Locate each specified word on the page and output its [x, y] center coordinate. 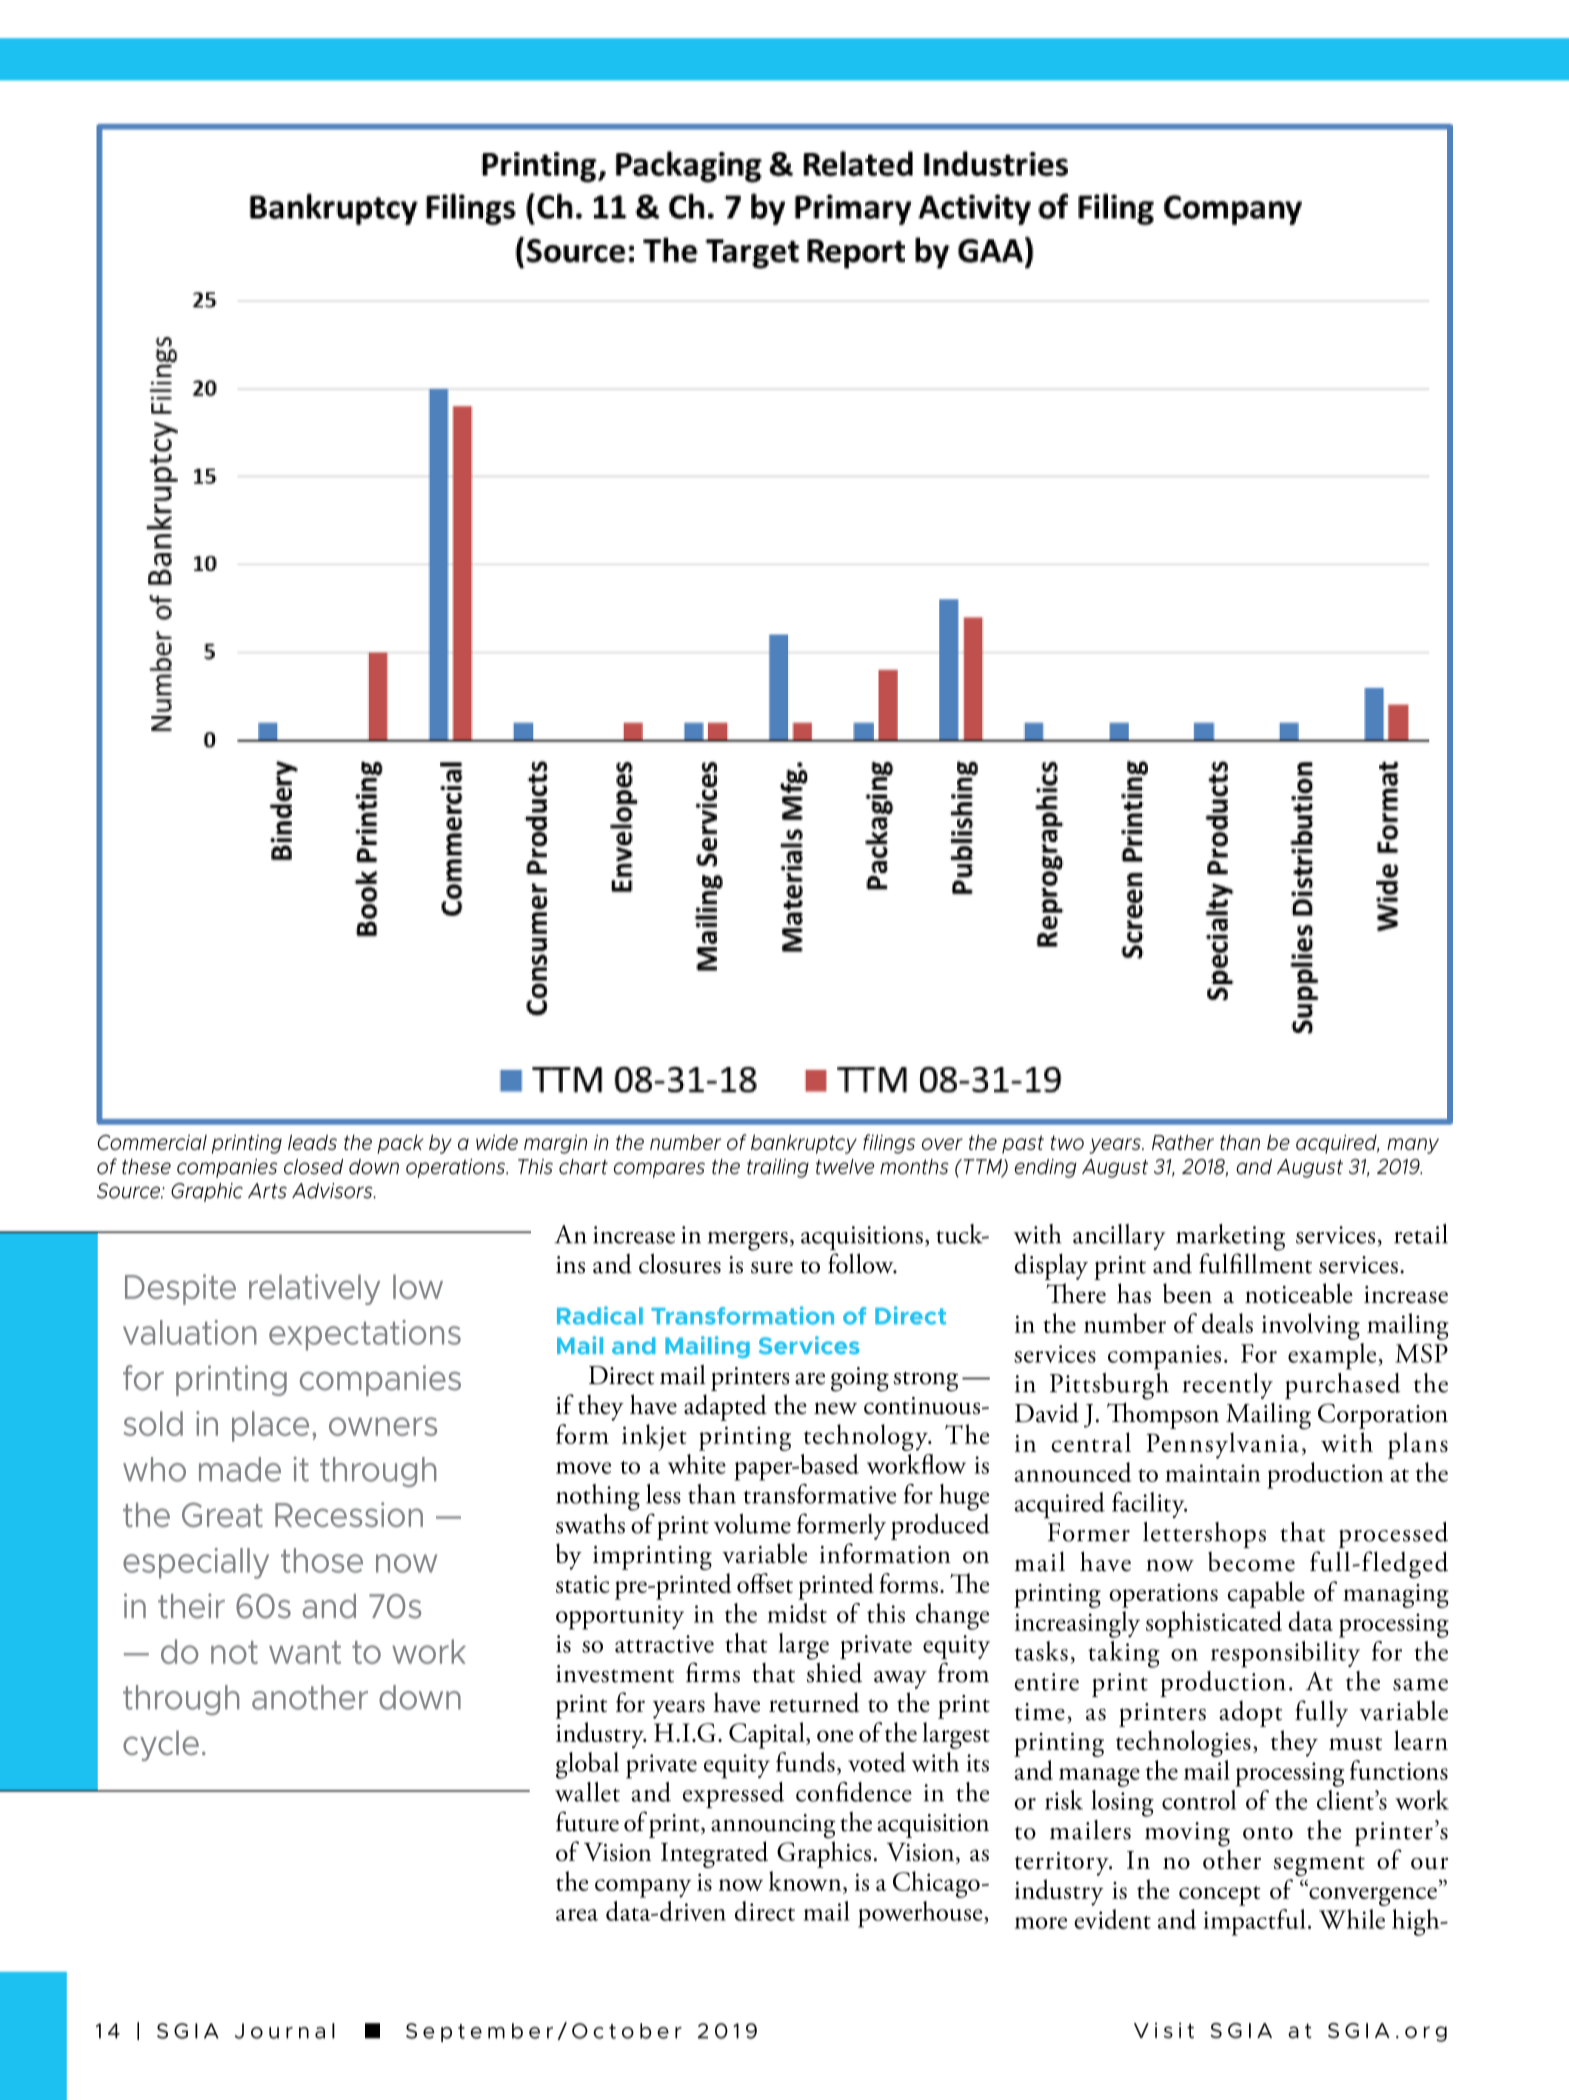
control [1199, 1800]
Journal [285, 2031]
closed [313, 1167]
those [322, 1560]
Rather [1183, 1142]
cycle [161, 1745]
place [270, 1426]
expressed [733, 1795]
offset [765, 1583]
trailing [778, 1168]
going [860, 1379]
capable [1266, 1594]
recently [1228, 1386]
